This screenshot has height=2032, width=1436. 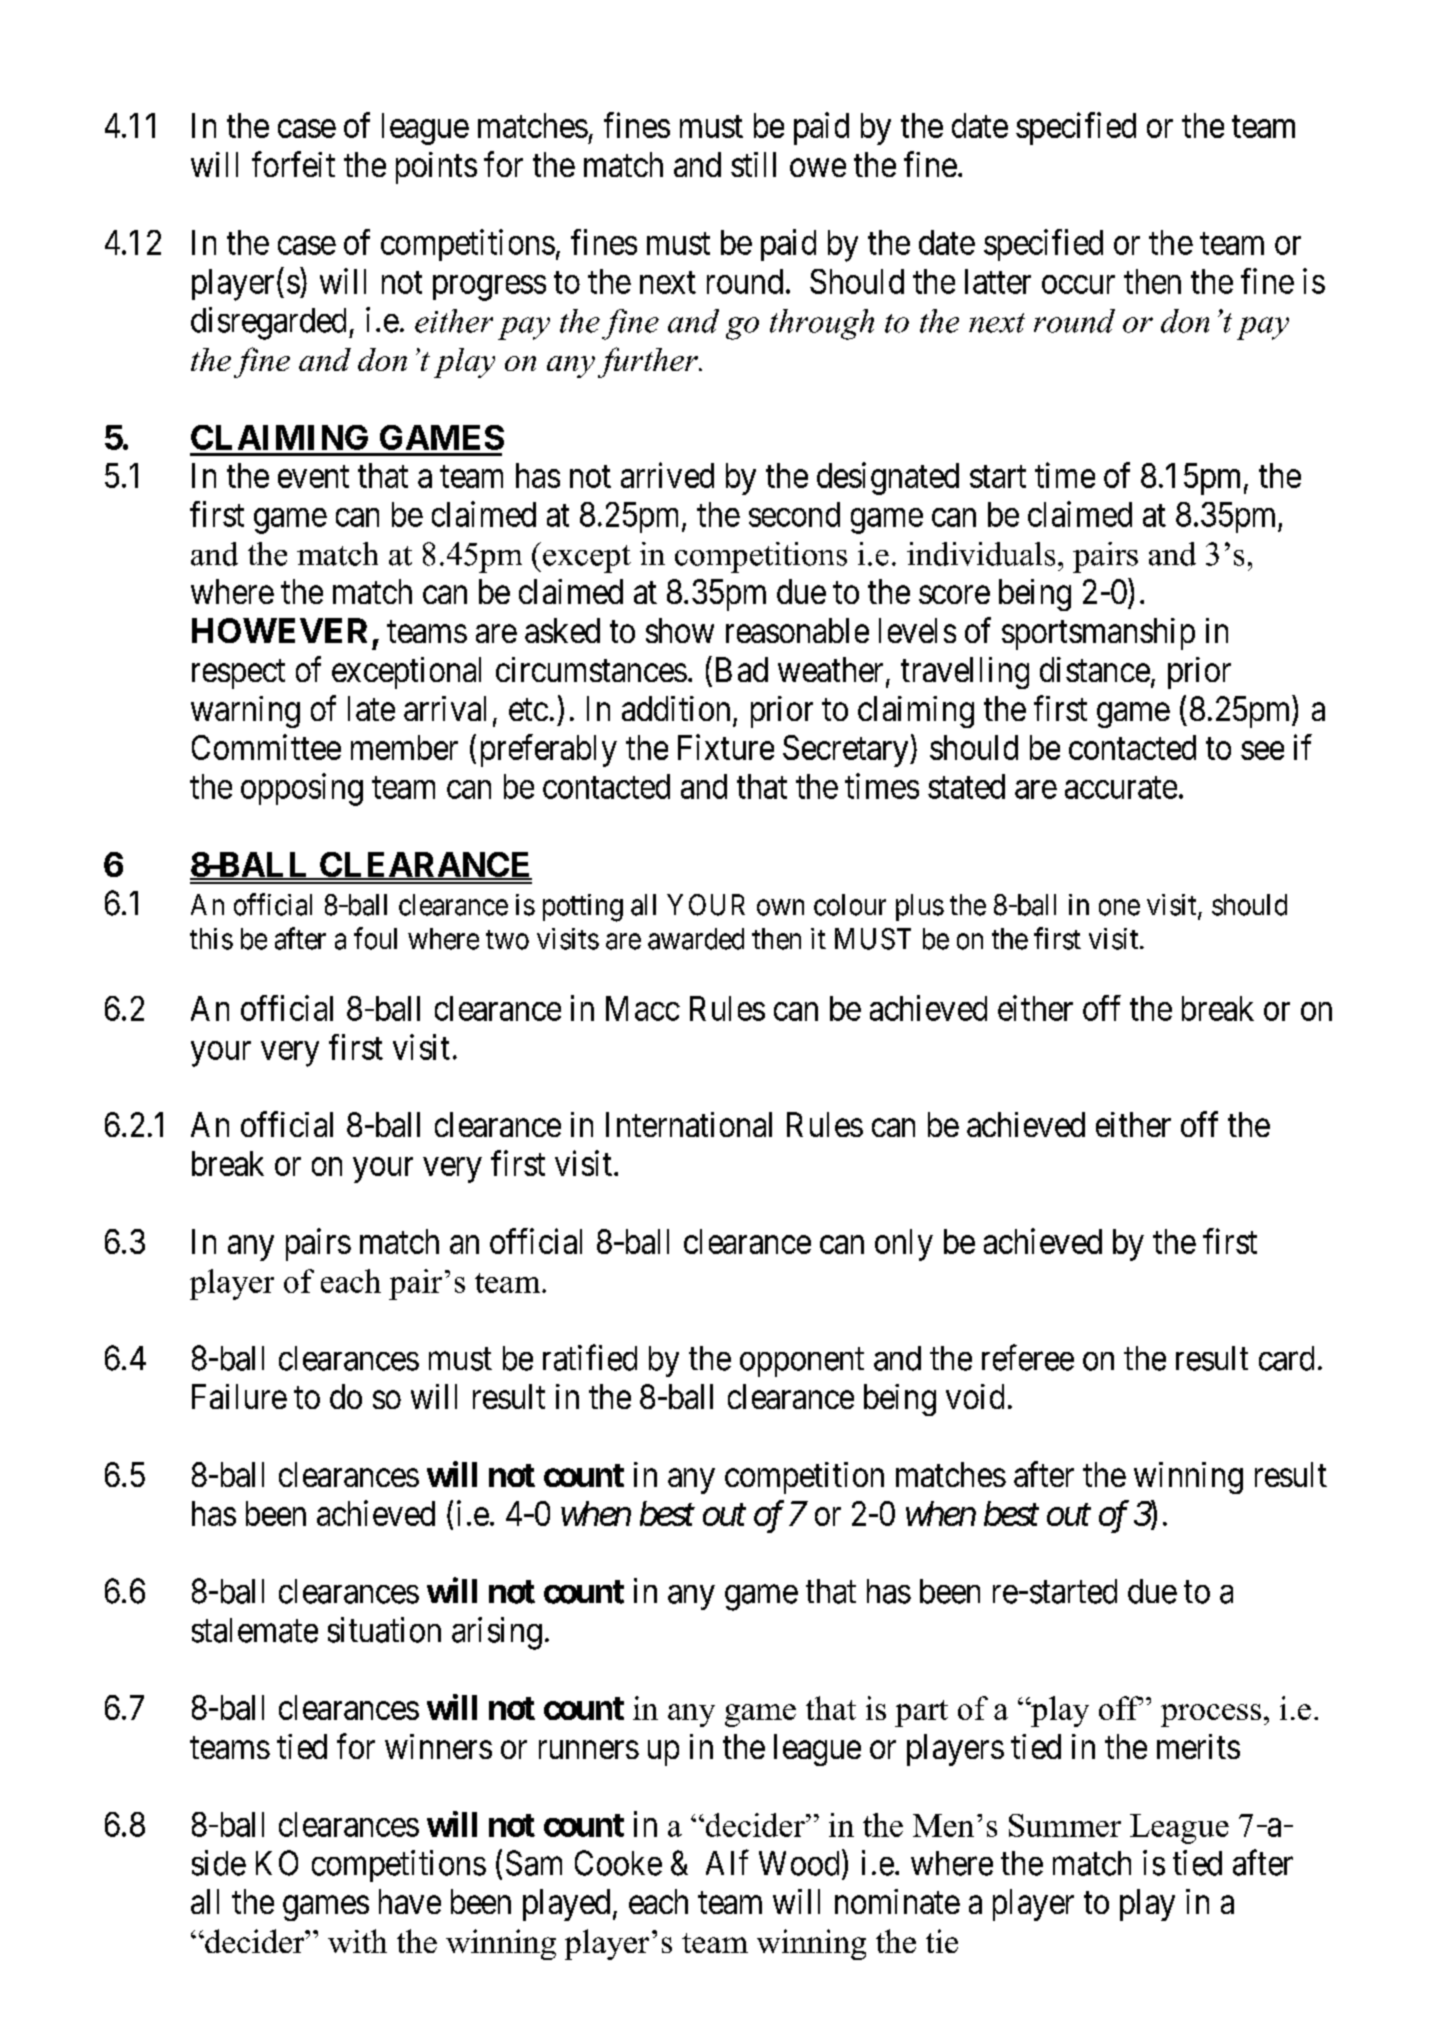 I want to click on sportsmanship, so click(x=1098, y=634).
